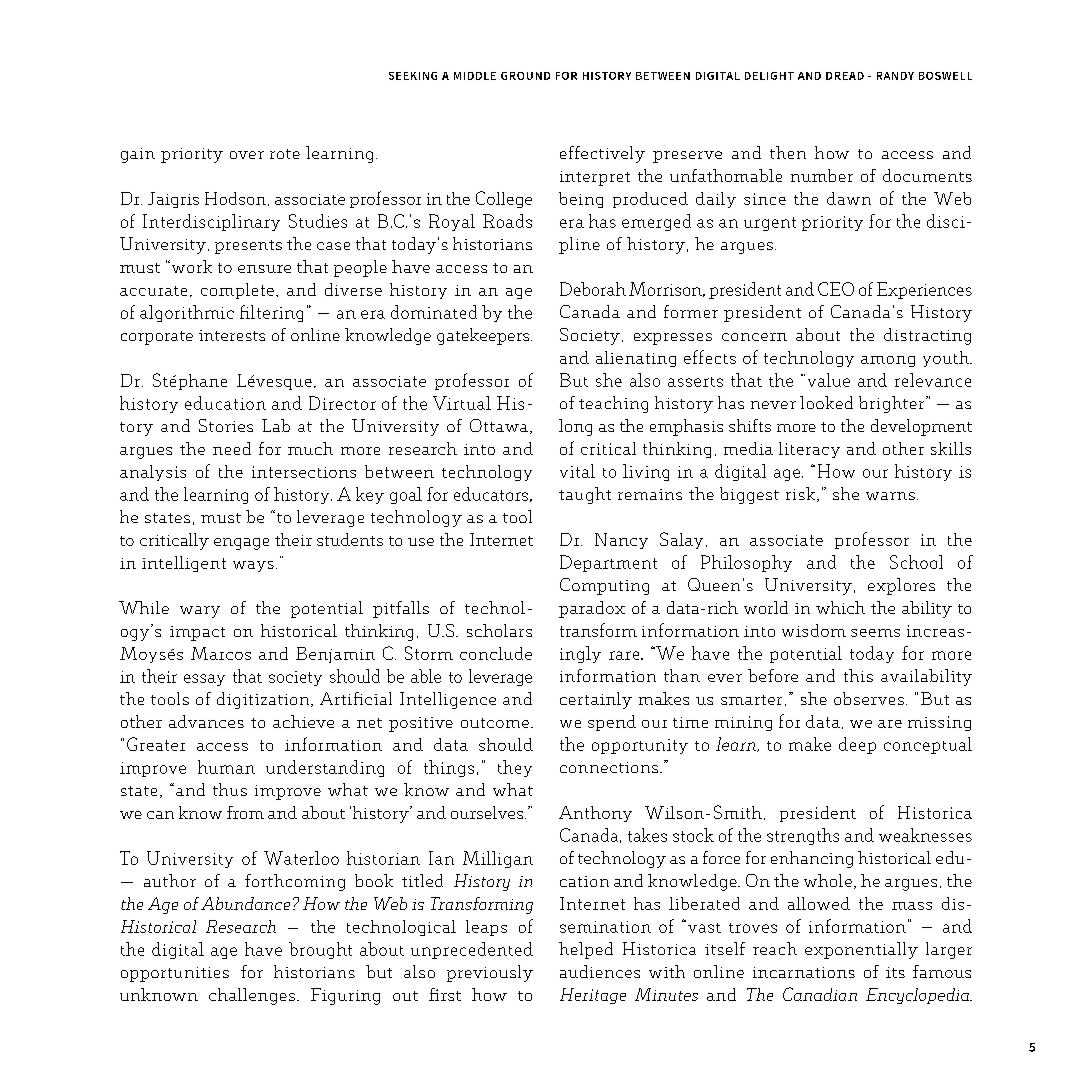 The height and width of the screenshot is (1092, 1092). Describe the element at coordinates (829, 380) in the screenshot. I see `value` at that location.
